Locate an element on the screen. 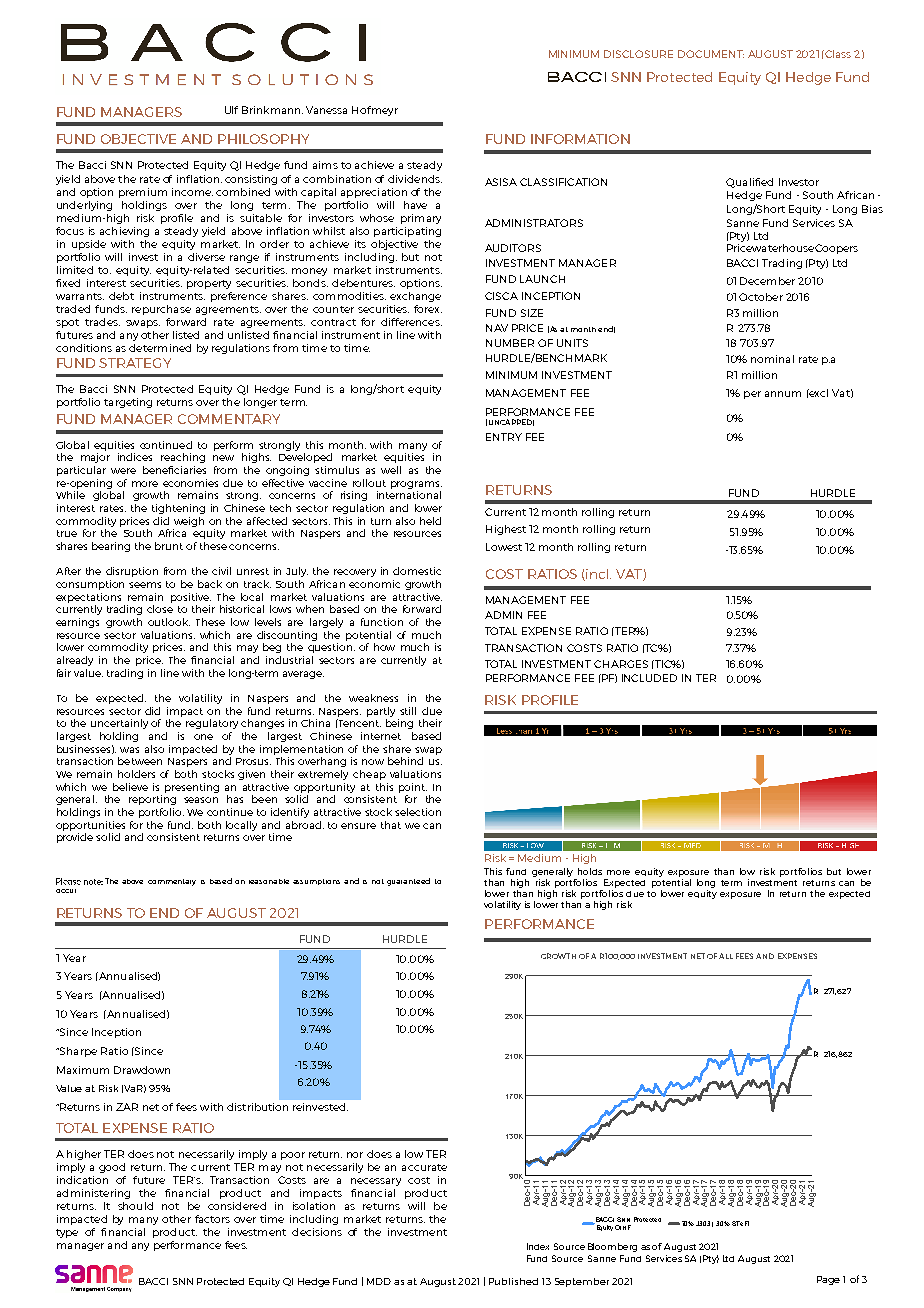 This screenshot has width=924, height=1308. dividends is located at coordinates (415, 179).
